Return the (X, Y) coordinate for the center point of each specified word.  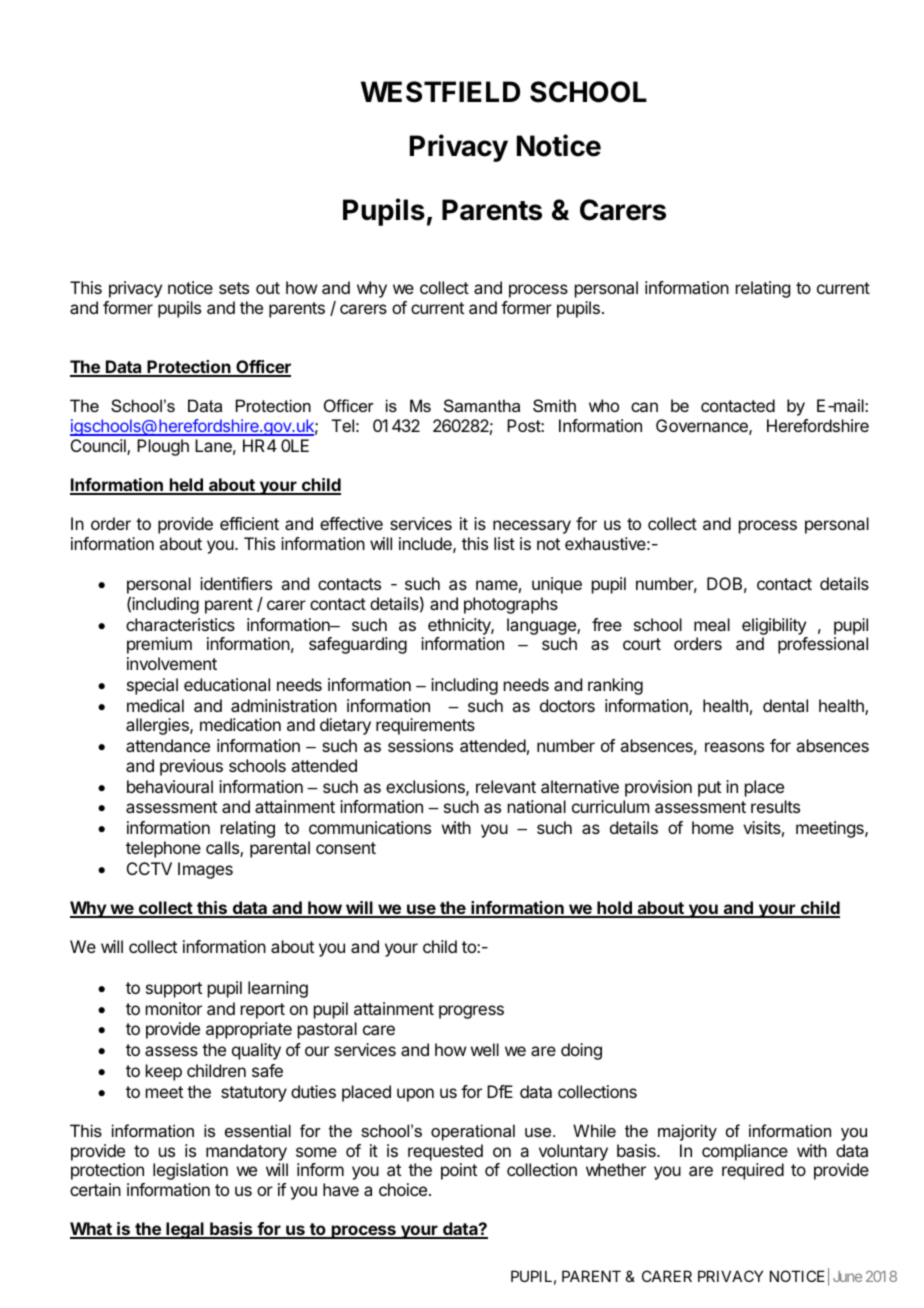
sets (234, 288)
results (775, 806)
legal (185, 1230)
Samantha (482, 405)
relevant (506, 786)
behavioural (170, 786)
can (644, 407)
